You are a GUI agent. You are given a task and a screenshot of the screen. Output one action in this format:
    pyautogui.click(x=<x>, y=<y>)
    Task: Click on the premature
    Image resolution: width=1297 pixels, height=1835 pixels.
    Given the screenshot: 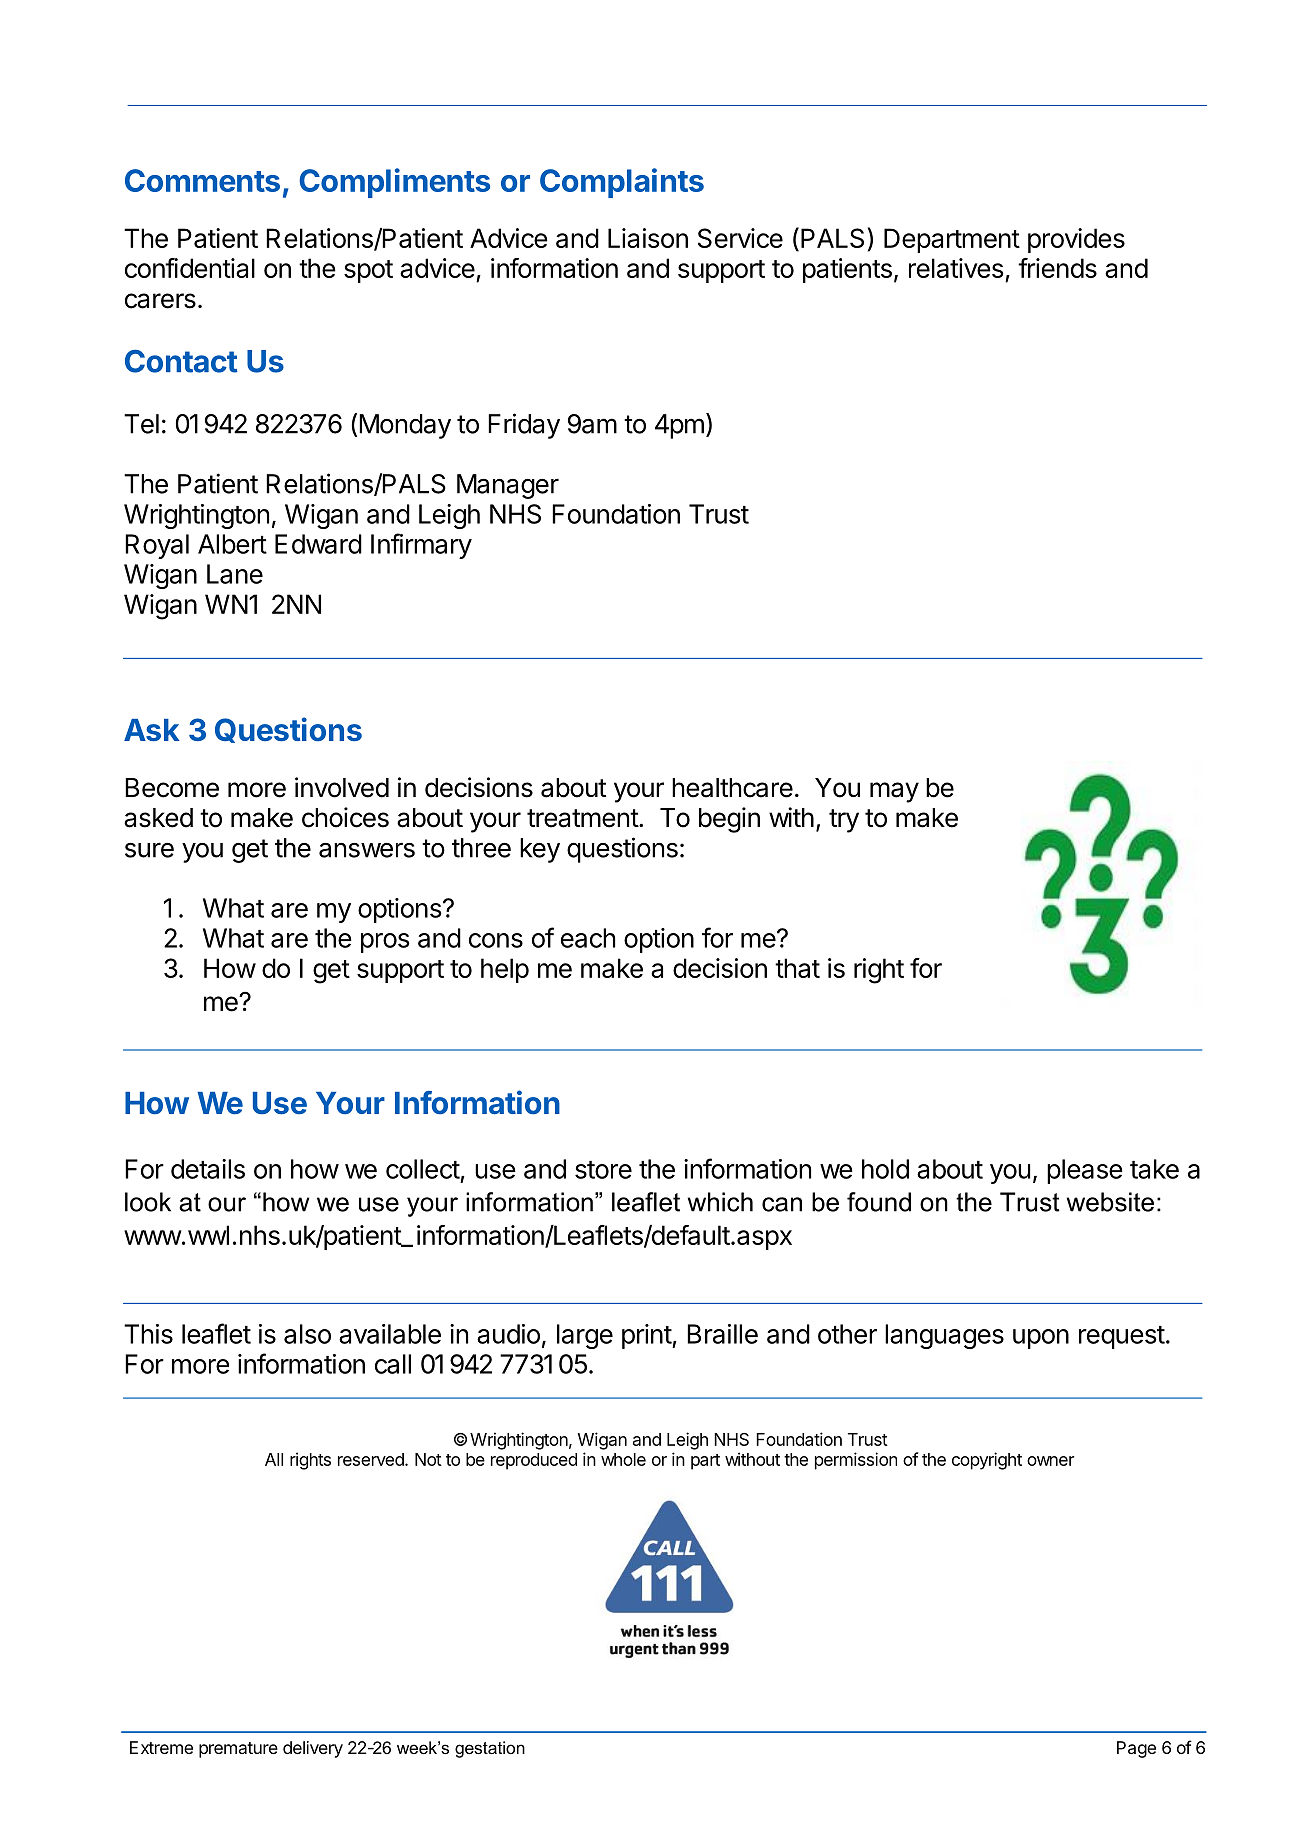 What is the action you would take?
    pyautogui.click(x=238, y=1750)
